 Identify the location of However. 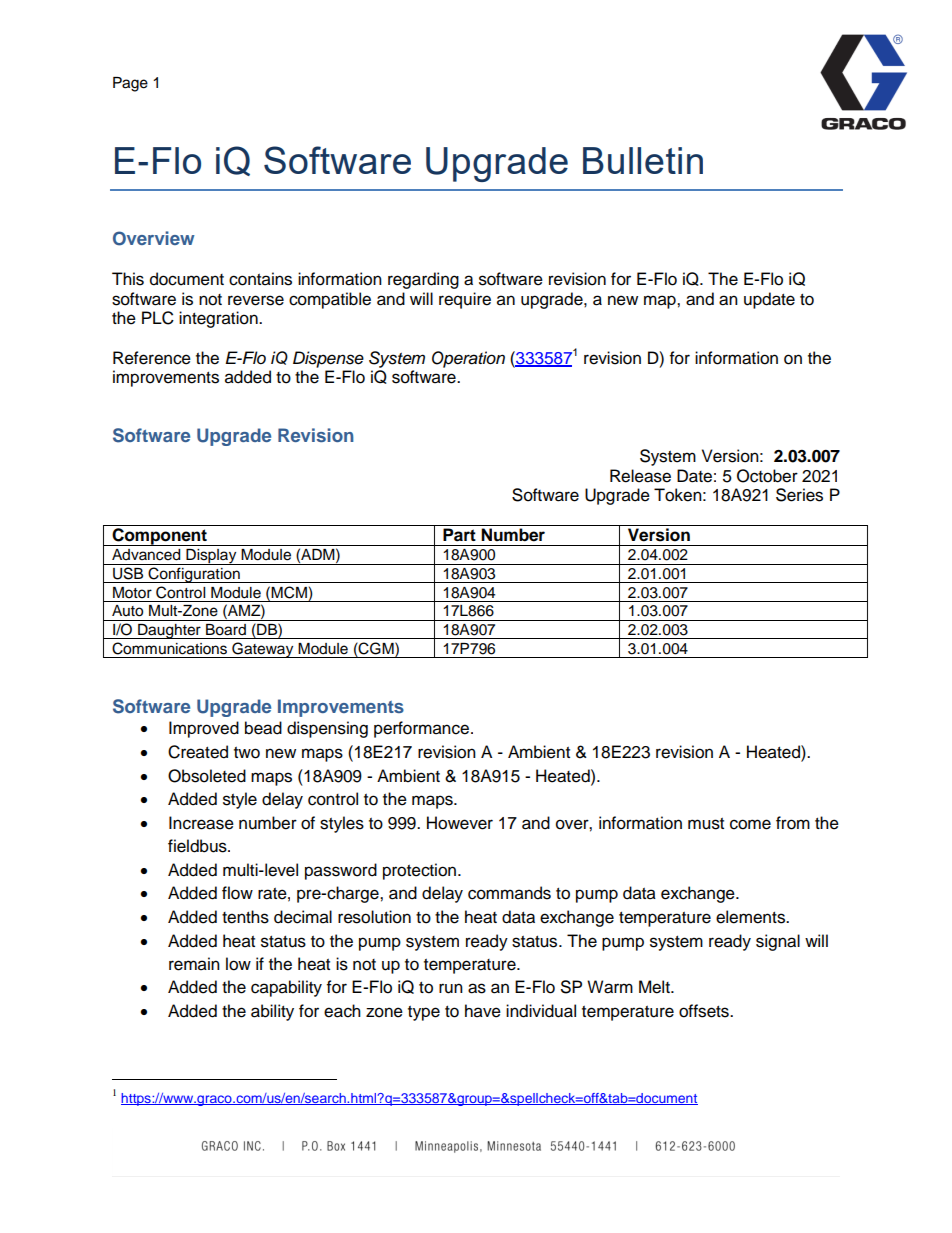
(460, 823).
